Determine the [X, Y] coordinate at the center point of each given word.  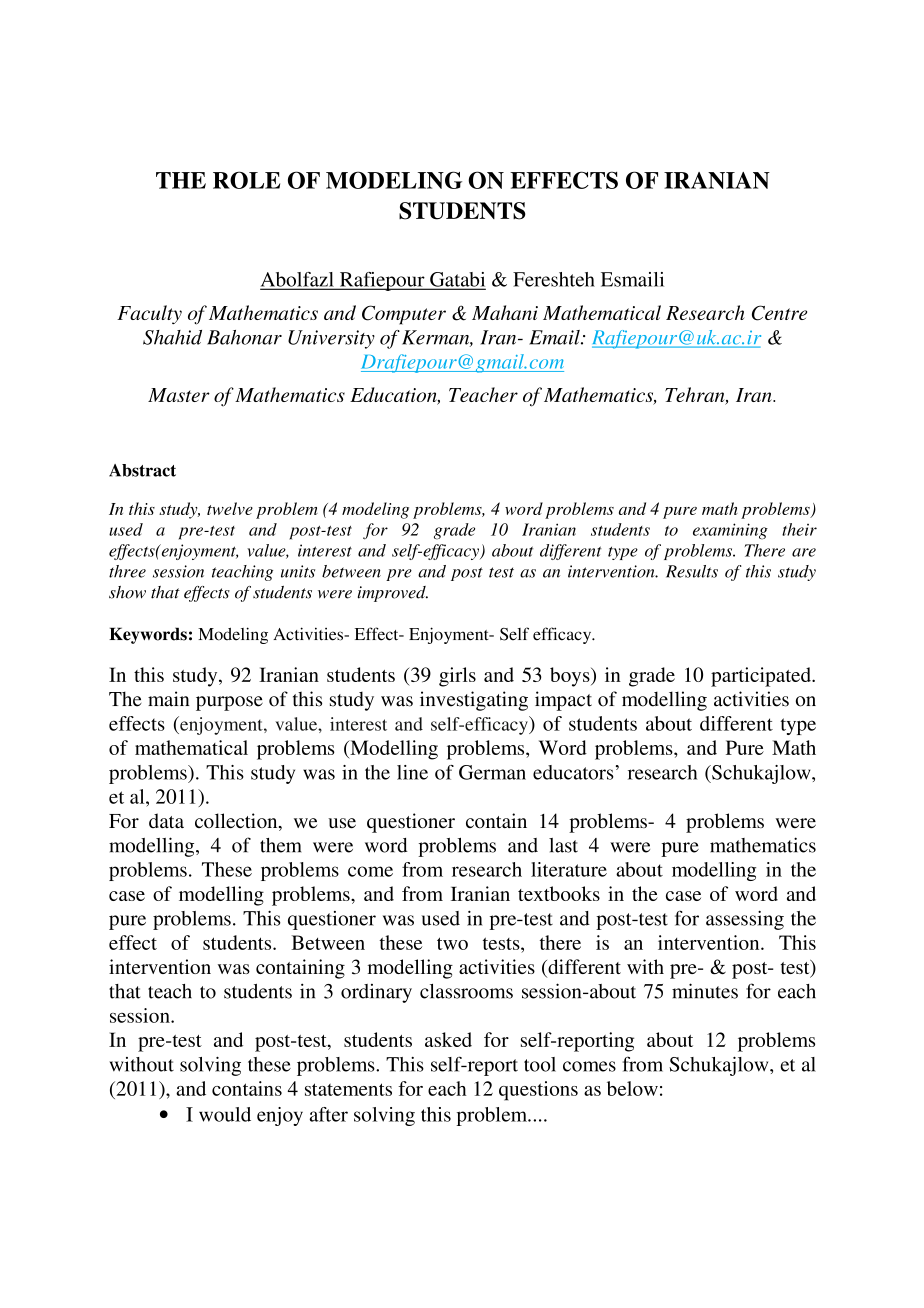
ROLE [246, 180]
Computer [404, 315]
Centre [779, 313]
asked [448, 1039]
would [225, 1114]
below [632, 1088]
